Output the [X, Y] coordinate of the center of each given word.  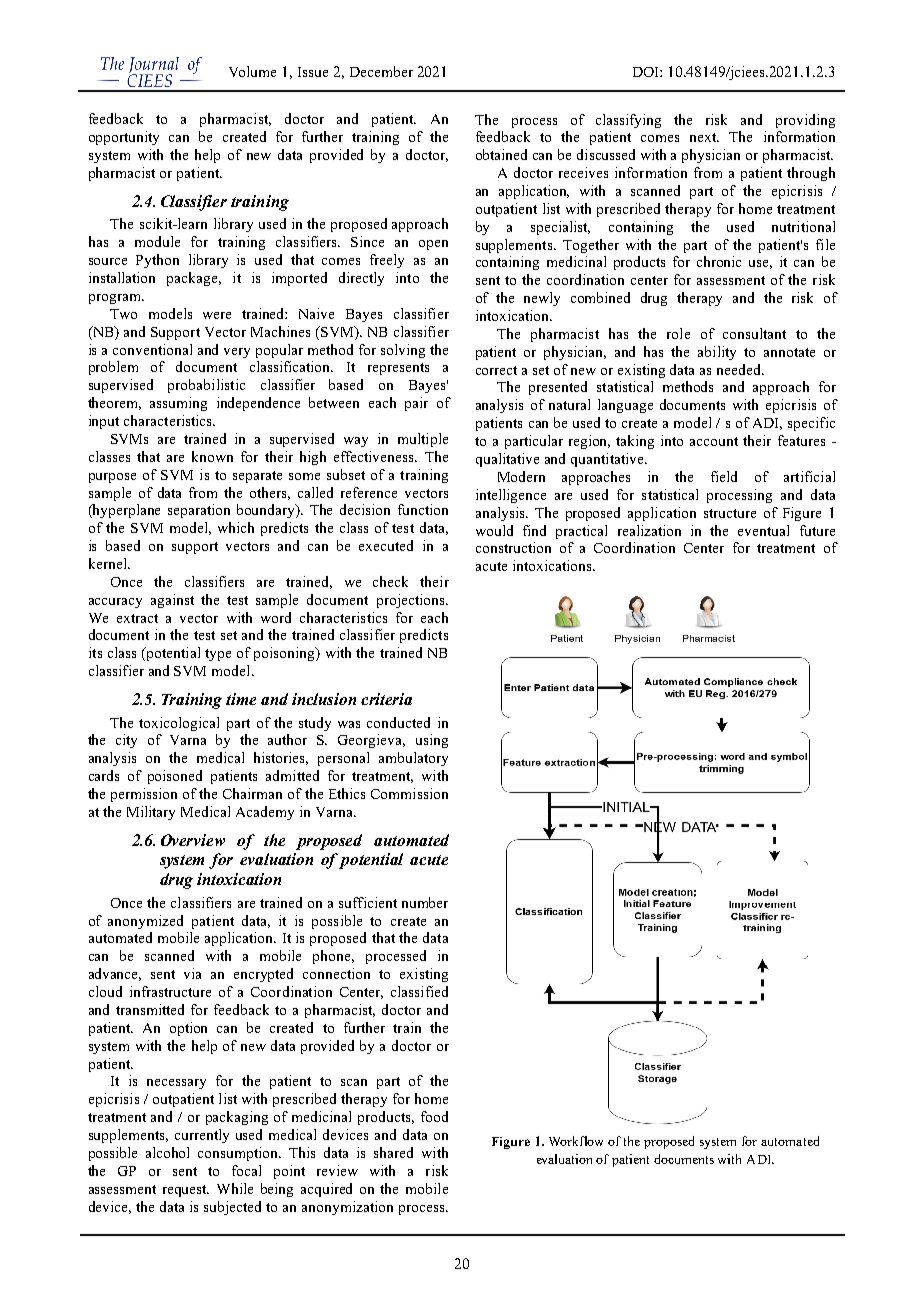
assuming [178, 404]
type [218, 655]
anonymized [145, 922]
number [425, 902]
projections [412, 601]
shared [393, 1152]
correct [496, 370]
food [434, 1116]
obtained [501, 154]
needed [740, 369]
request [186, 1191]
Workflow [576, 1141]
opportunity [124, 138]
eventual [763, 530]
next [704, 137]
